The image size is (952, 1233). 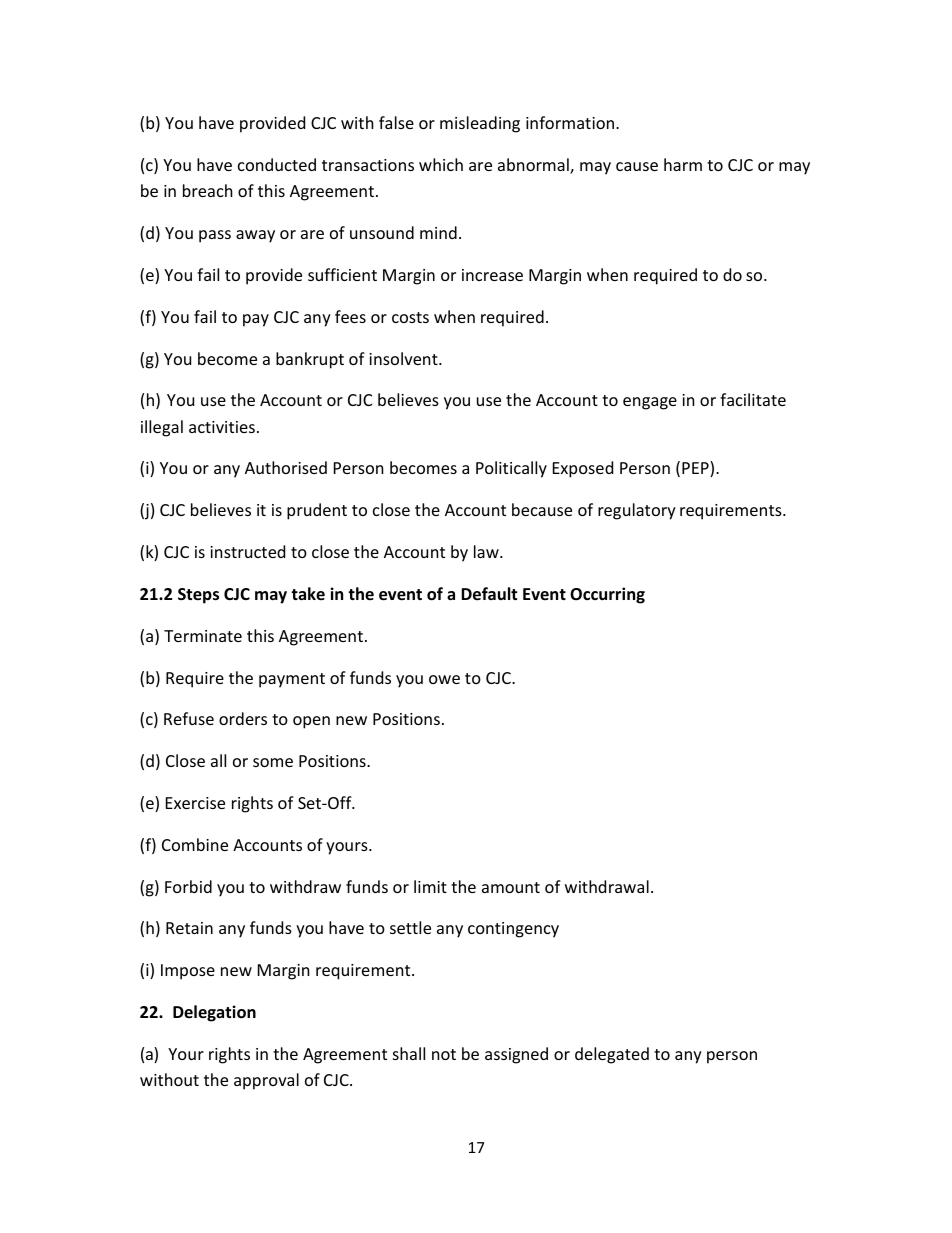 I want to click on amount, so click(x=511, y=887).
